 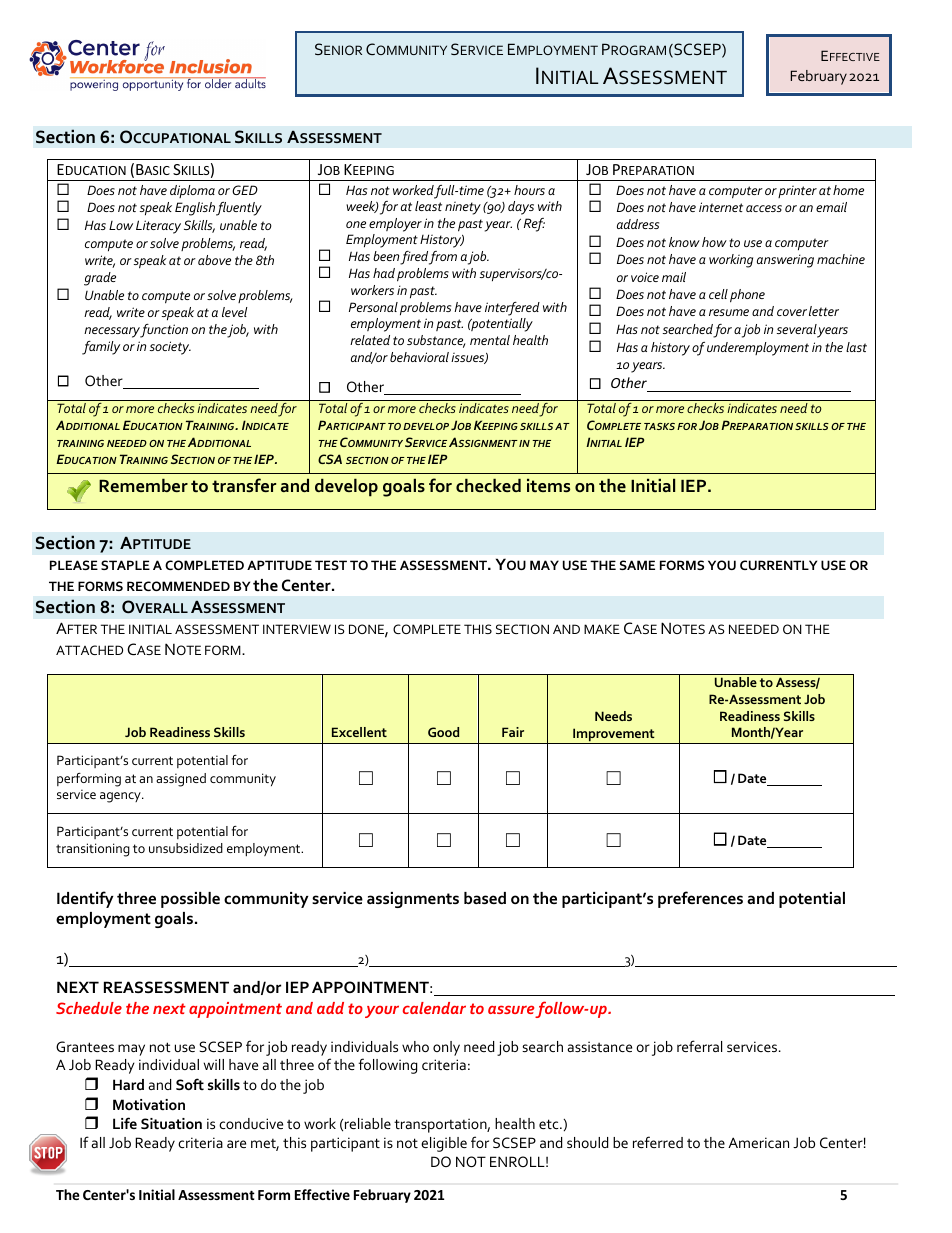 I want to click on American, so click(x=758, y=1142).
